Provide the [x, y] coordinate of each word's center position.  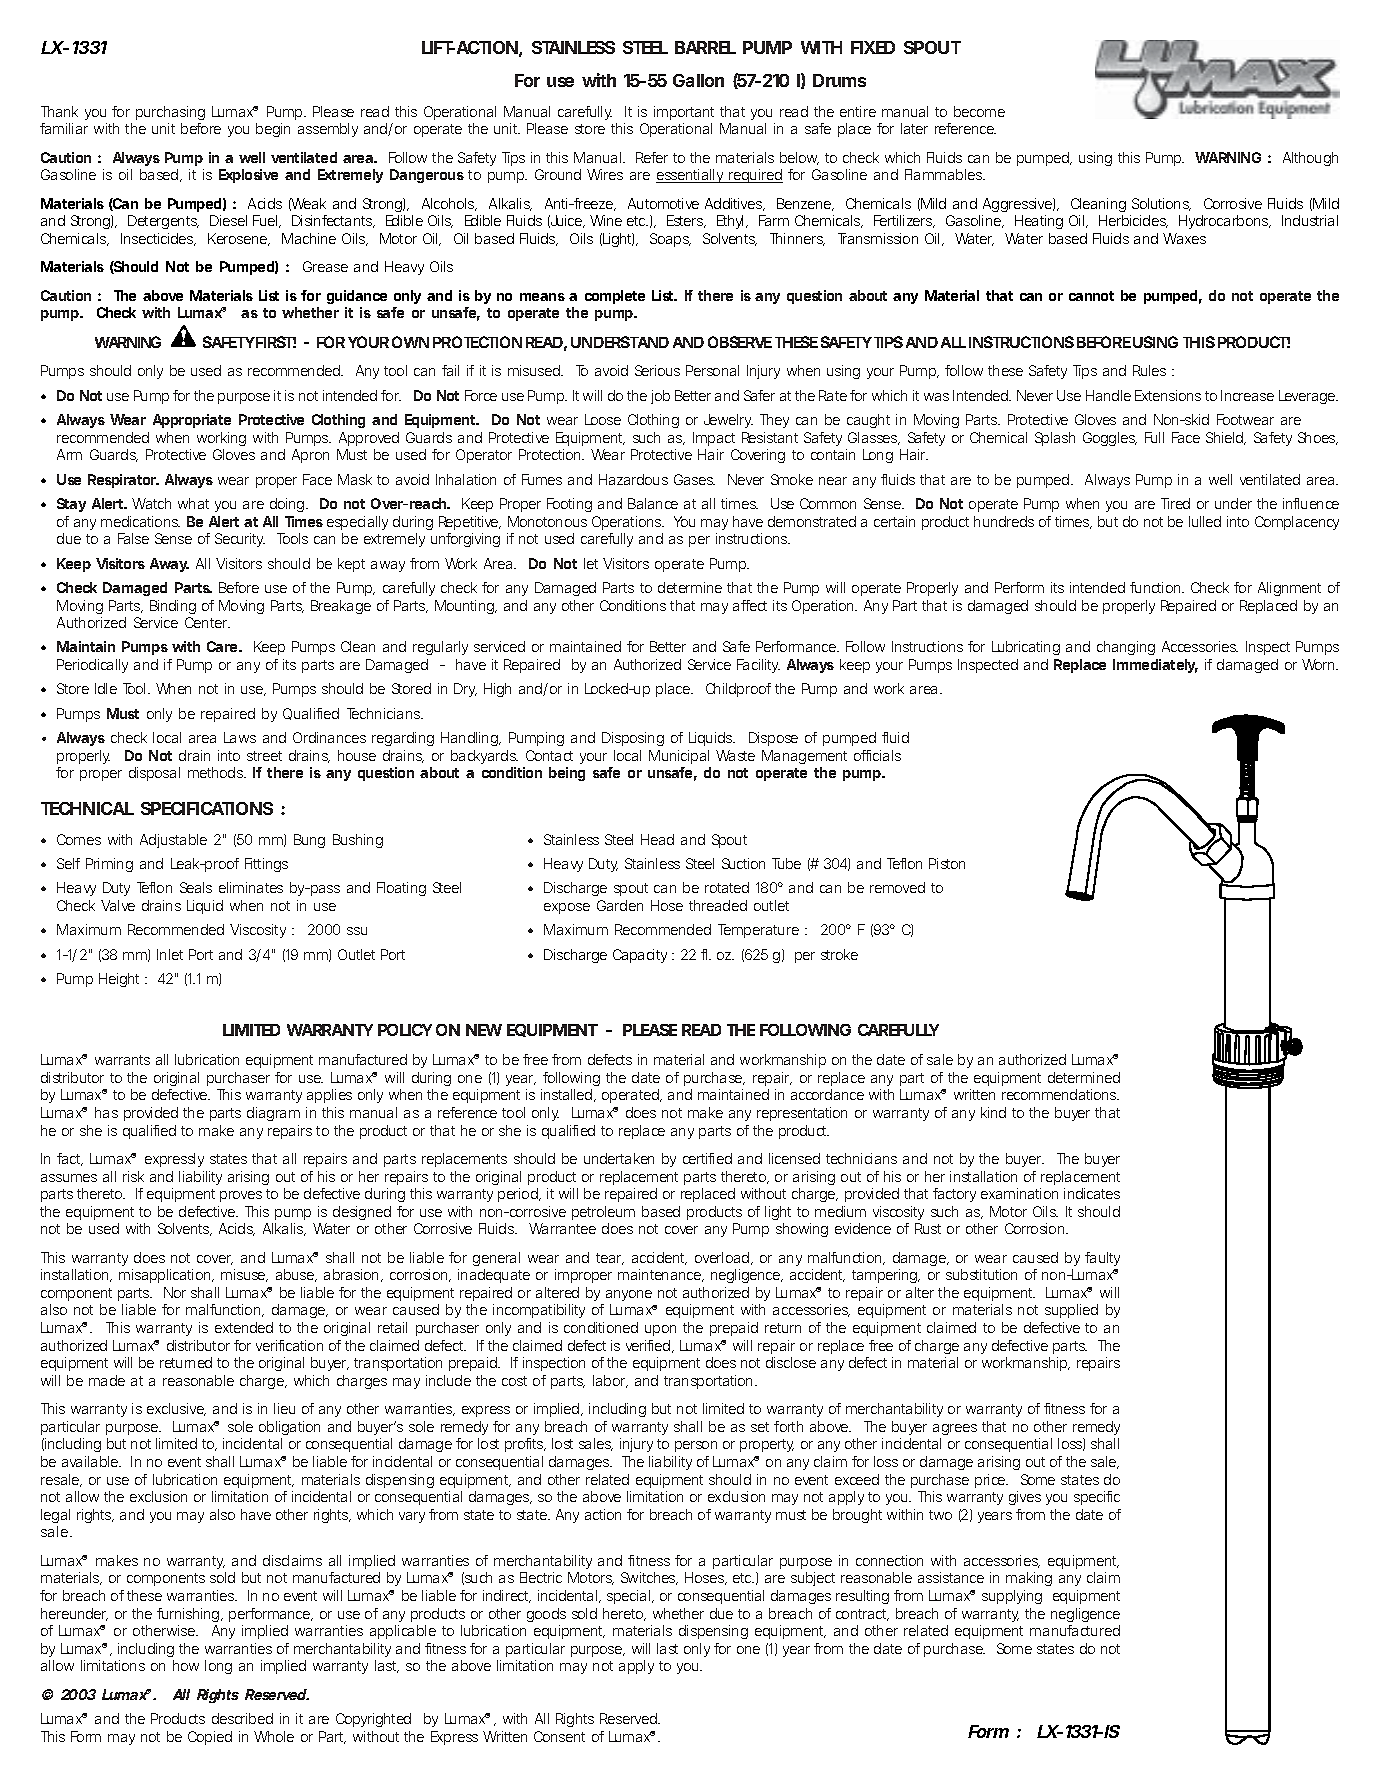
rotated [727, 887]
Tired [1175, 503]
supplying [1012, 1597]
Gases [694, 479]
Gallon [698, 80]
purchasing [170, 113]
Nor [175, 1292]
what [193, 503]
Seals [196, 887]
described [242, 1718]
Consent [559, 1736]
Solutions [1161, 204]
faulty [1102, 1259]
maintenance [659, 1274]
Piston [947, 863]
